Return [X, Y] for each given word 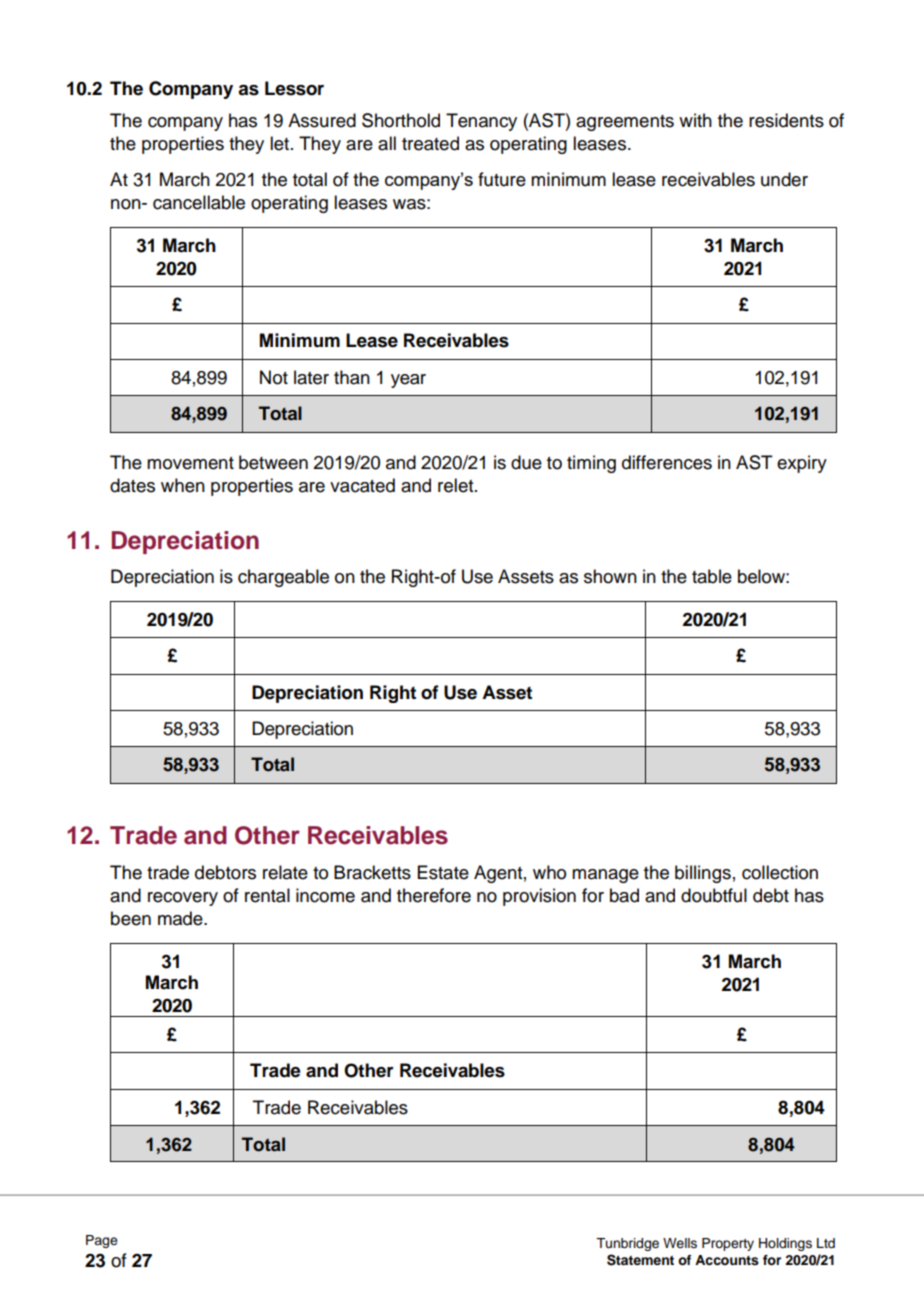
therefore [434, 895]
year [408, 381]
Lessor [294, 88]
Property [728, 1244]
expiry [802, 464]
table [712, 576]
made [181, 918]
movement [190, 463]
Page [102, 1241]
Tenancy [481, 122]
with [695, 120]
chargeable [283, 578]
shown [610, 576]
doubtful [714, 895]
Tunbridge [627, 1244]
